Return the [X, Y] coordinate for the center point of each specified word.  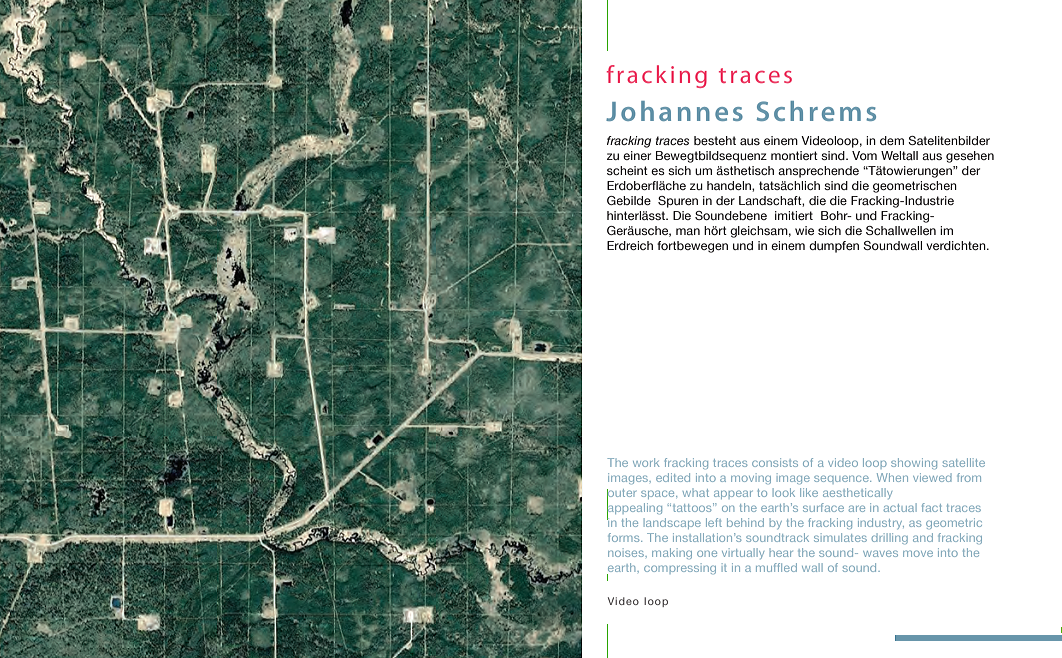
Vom [864, 155]
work [646, 462]
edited [673, 477]
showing [914, 463]
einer [637, 155]
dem [892, 140]
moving [751, 478]
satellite [964, 462]
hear [781, 553]
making [672, 553]
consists [775, 462]
